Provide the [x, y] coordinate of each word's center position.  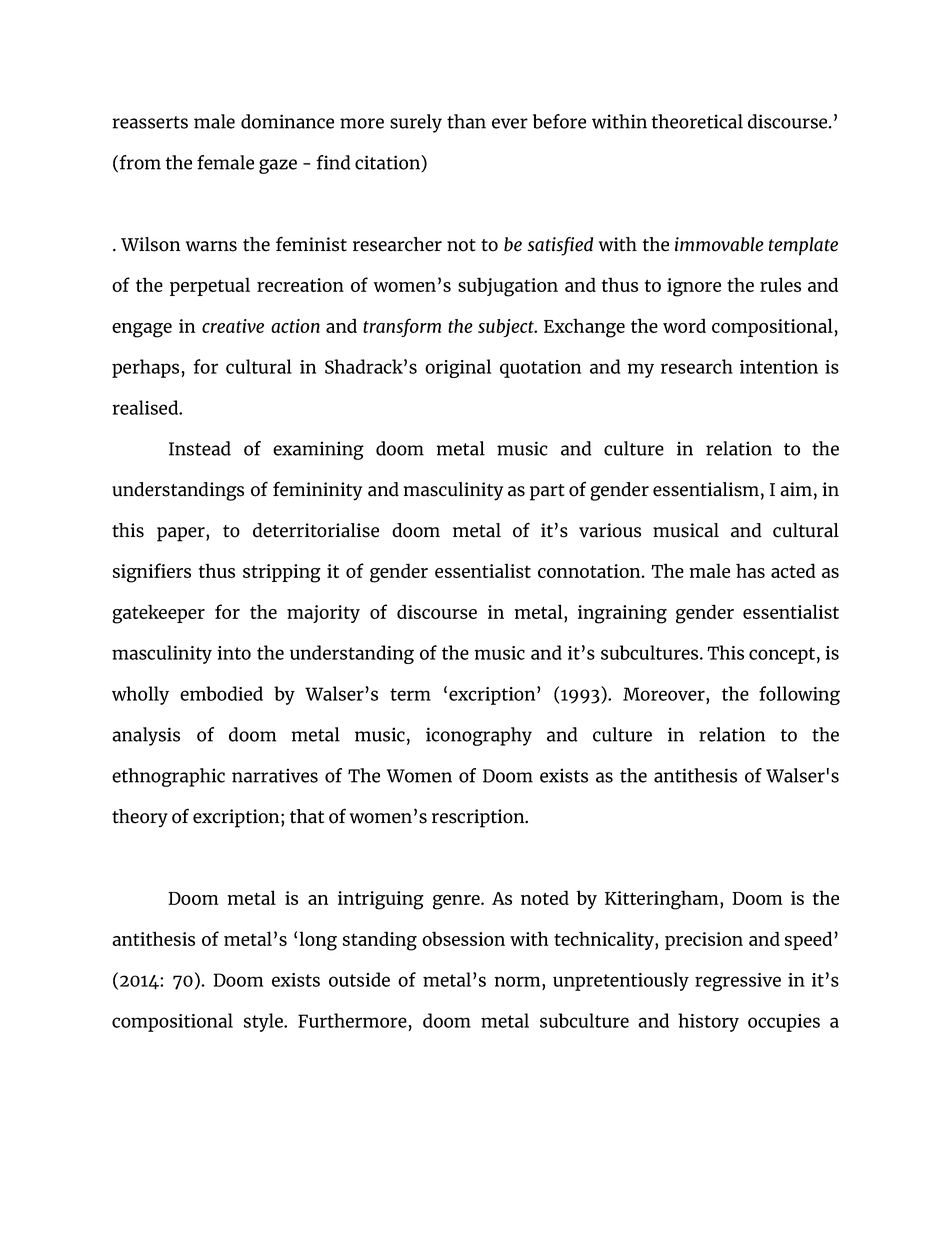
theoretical [697, 121]
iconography [479, 736]
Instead [200, 448]
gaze [278, 166]
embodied [221, 693]
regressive [738, 982]
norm [518, 981]
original [458, 368]
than [466, 121]
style [264, 1022]
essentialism [706, 489]
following [799, 695]
